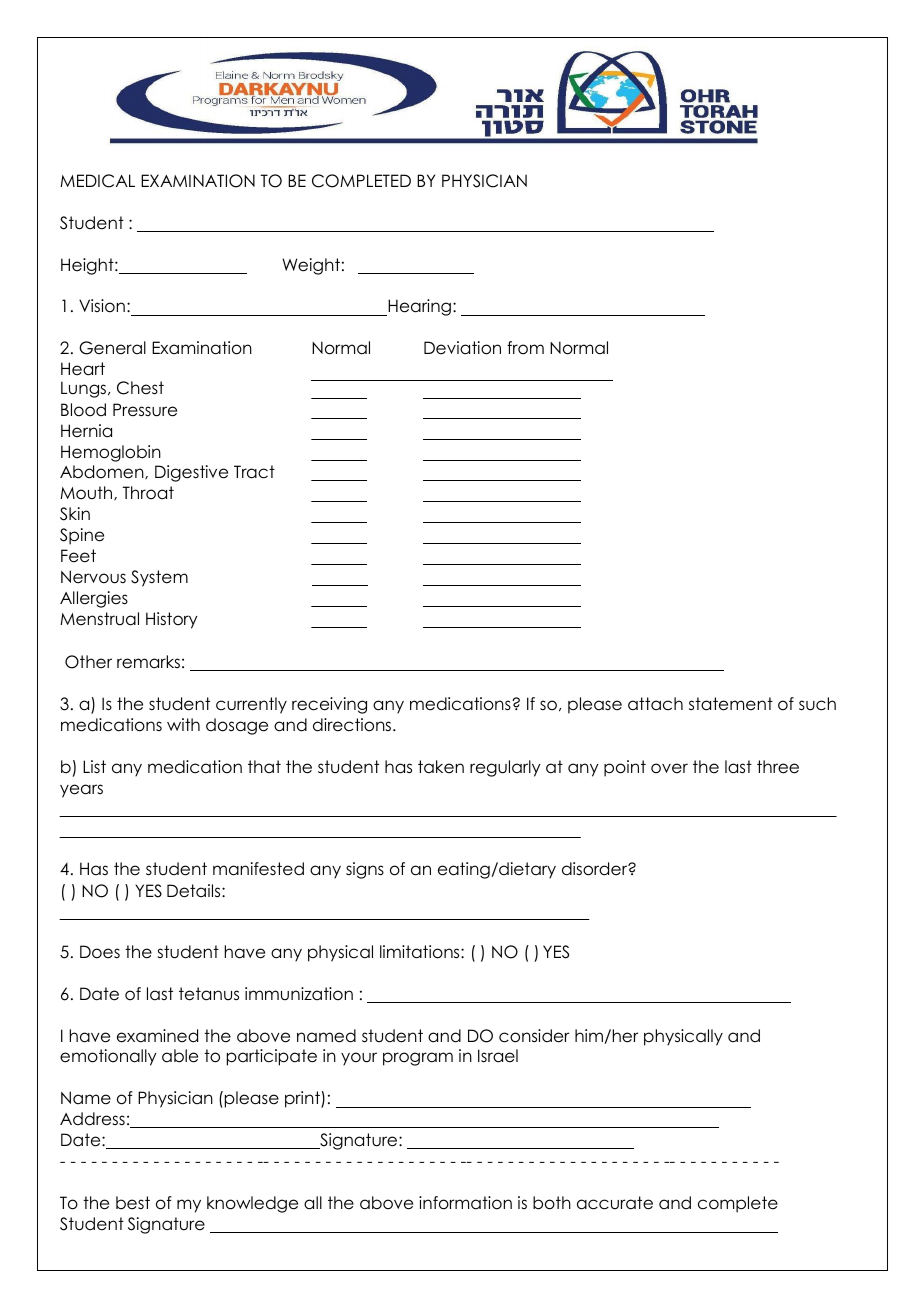 The image size is (924, 1307). What do you see at coordinates (525, 348) in the screenshot?
I see `from` at bounding box center [525, 348].
